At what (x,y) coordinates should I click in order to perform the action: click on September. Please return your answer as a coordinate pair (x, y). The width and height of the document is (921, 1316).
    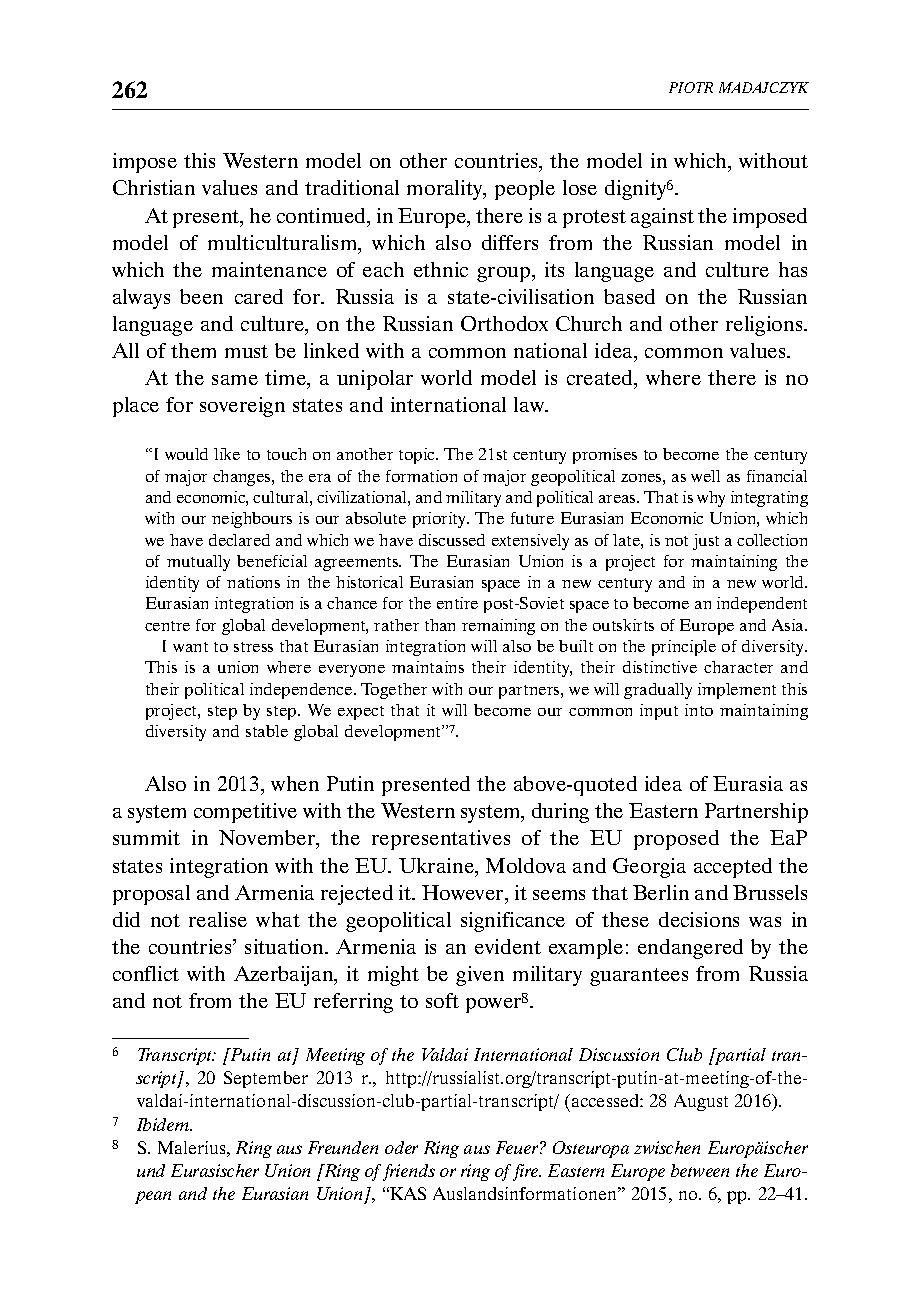
    Looking at the image, I should click on (266, 1079).
